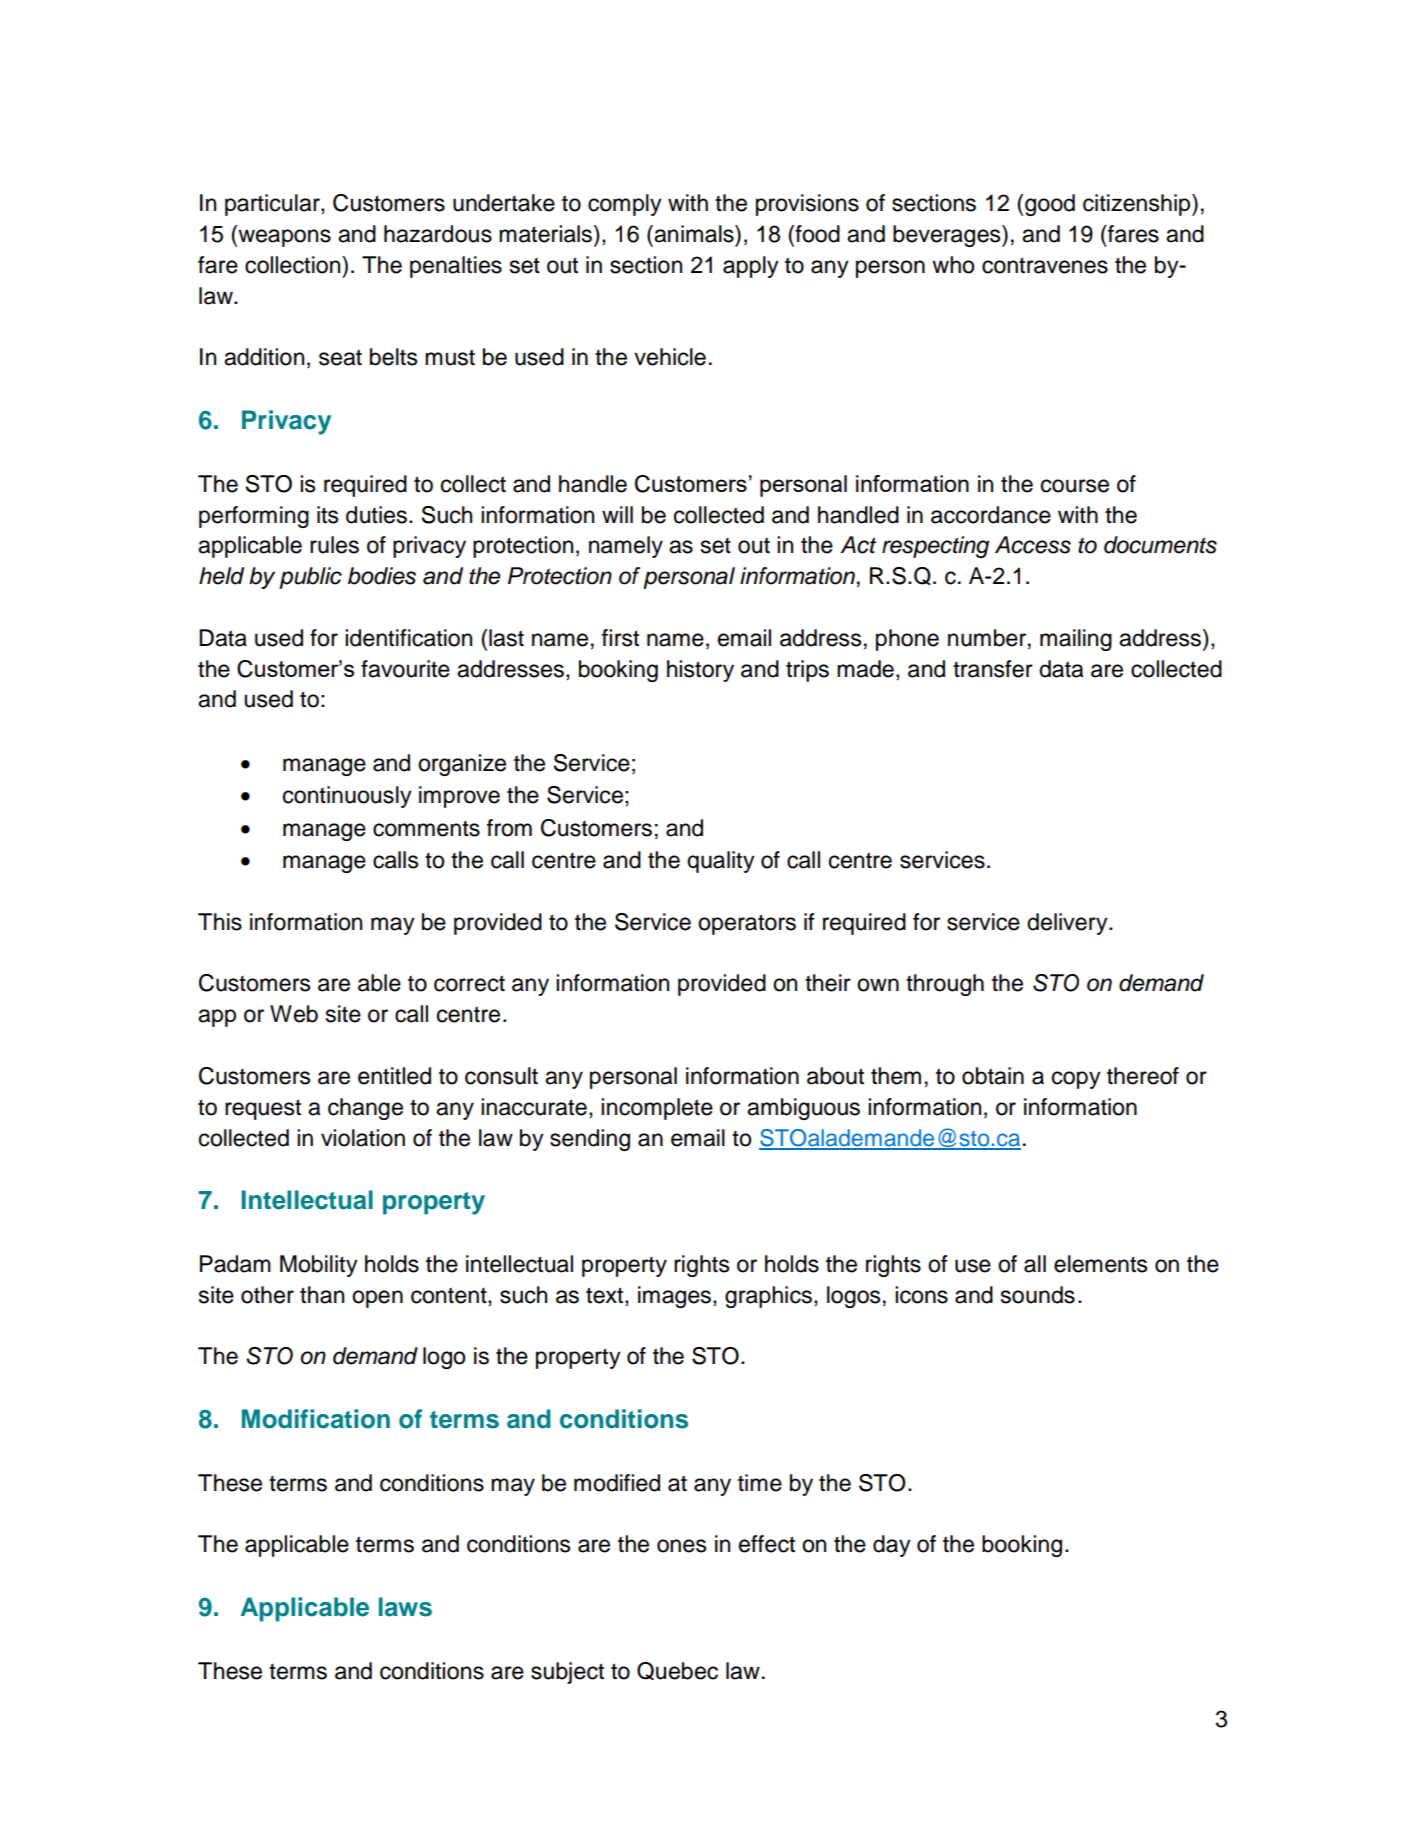 The width and height of the document is (1426, 1846). Describe the element at coordinates (694, 234) in the document. I see `animals` at that location.
